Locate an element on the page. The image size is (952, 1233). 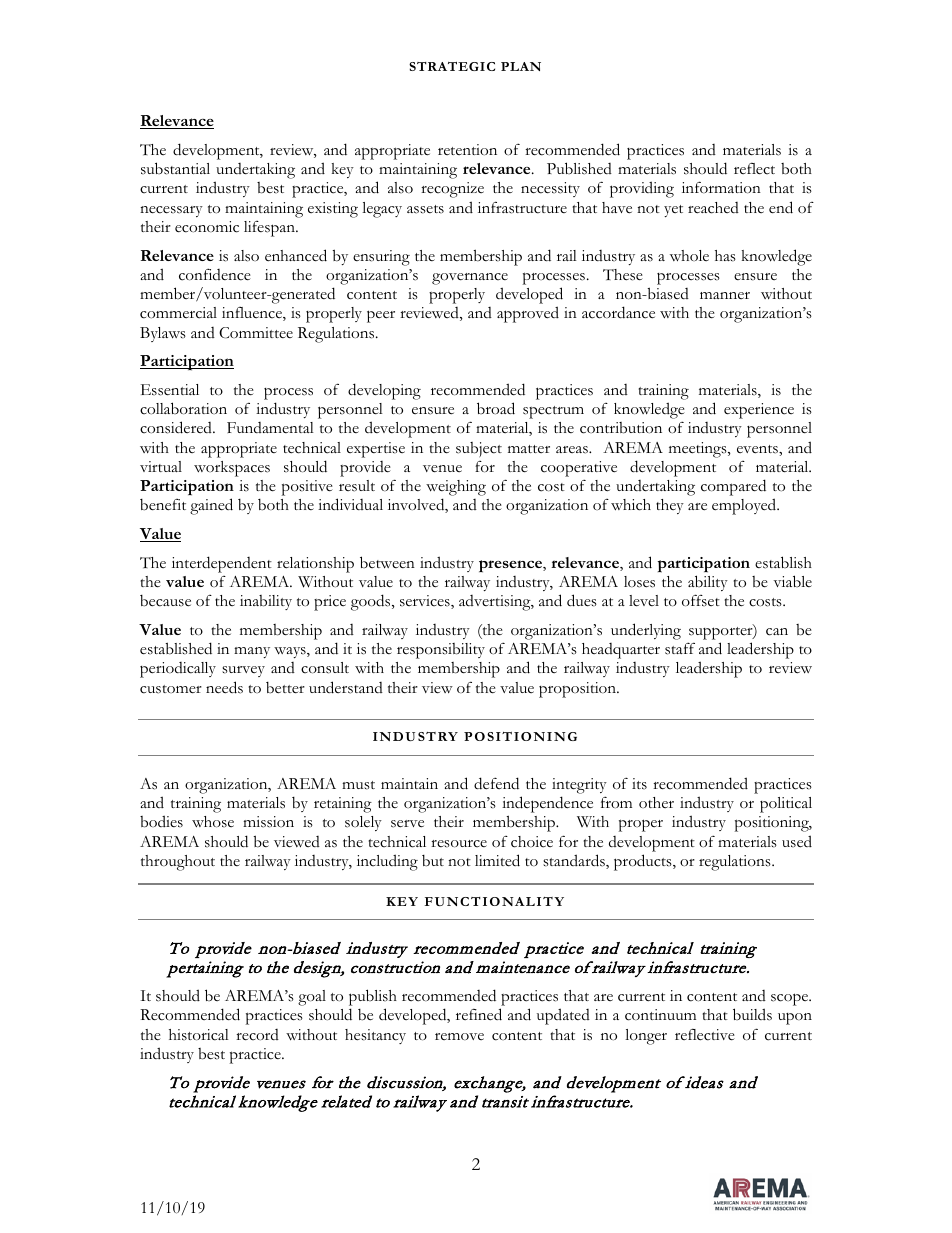
refined is located at coordinates (479, 1014).
